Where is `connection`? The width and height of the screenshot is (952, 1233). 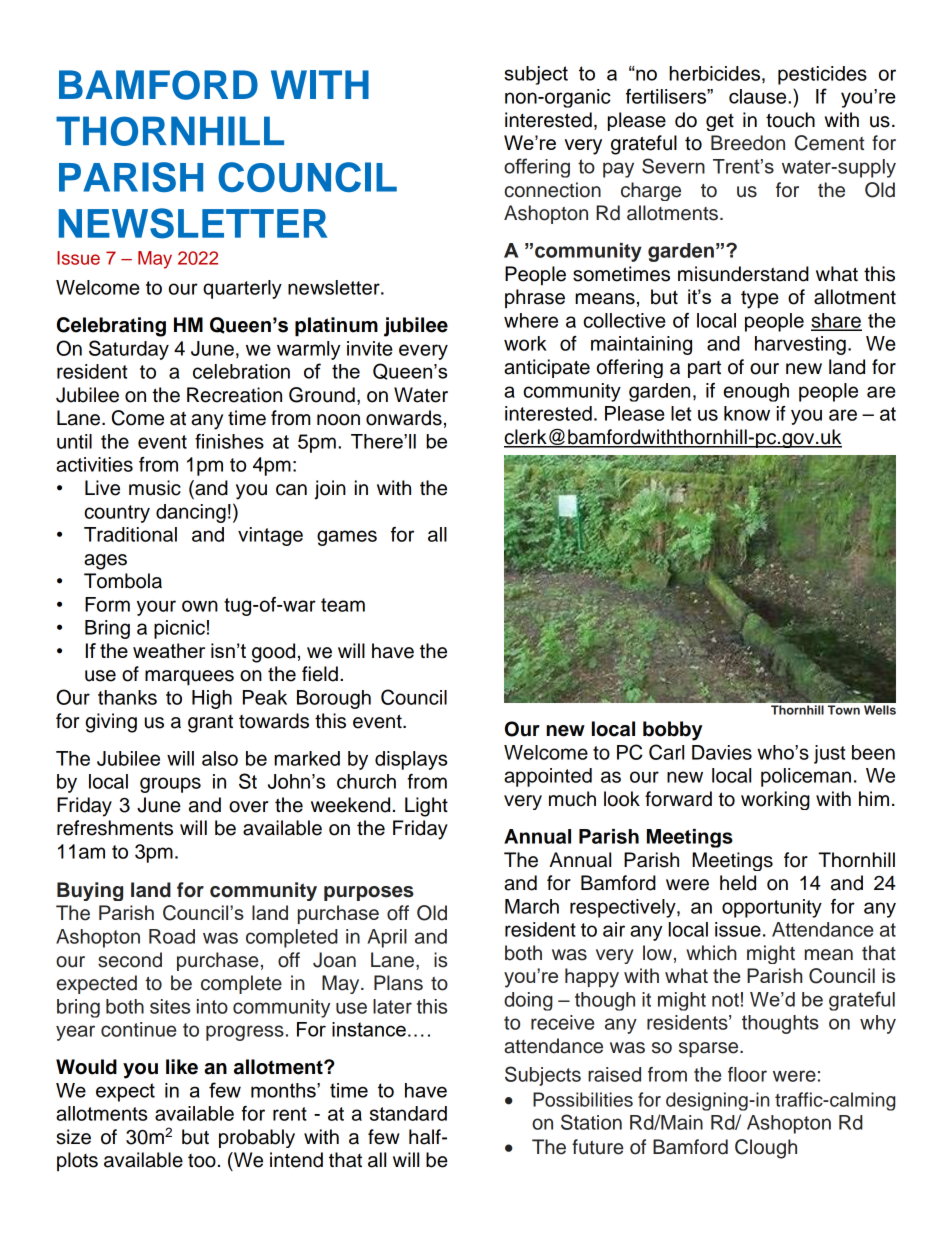
connection is located at coordinates (553, 190).
